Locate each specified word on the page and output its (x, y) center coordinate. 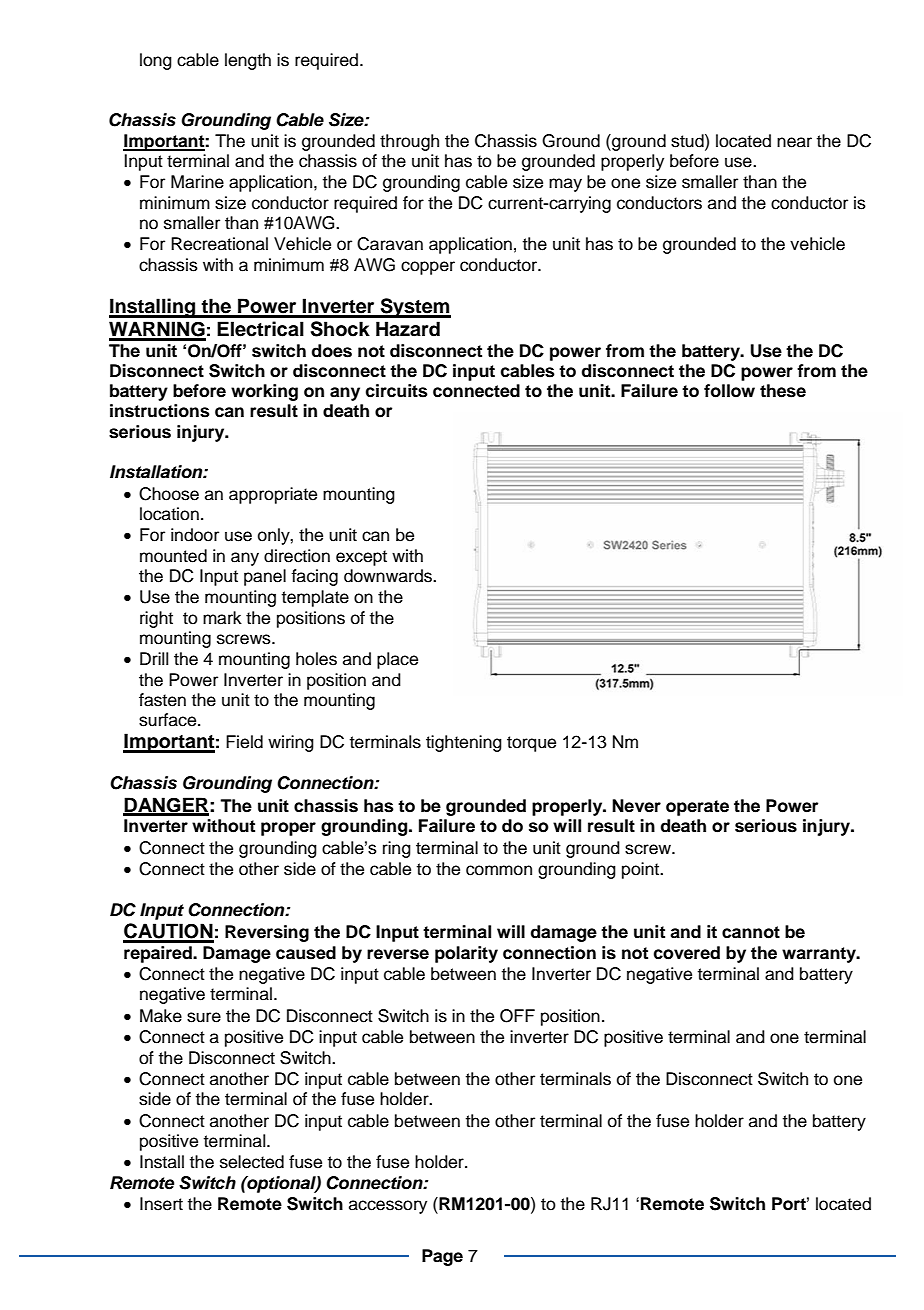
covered (687, 953)
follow (729, 391)
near (794, 142)
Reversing (267, 933)
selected (252, 1162)
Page (442, 1257)
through (409, 142)
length (248, 61)
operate (697, 808)
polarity (466, 954)
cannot (751, 932)
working (264, 392)
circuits (397, 391)
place (397, 660)
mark (222, 618)
